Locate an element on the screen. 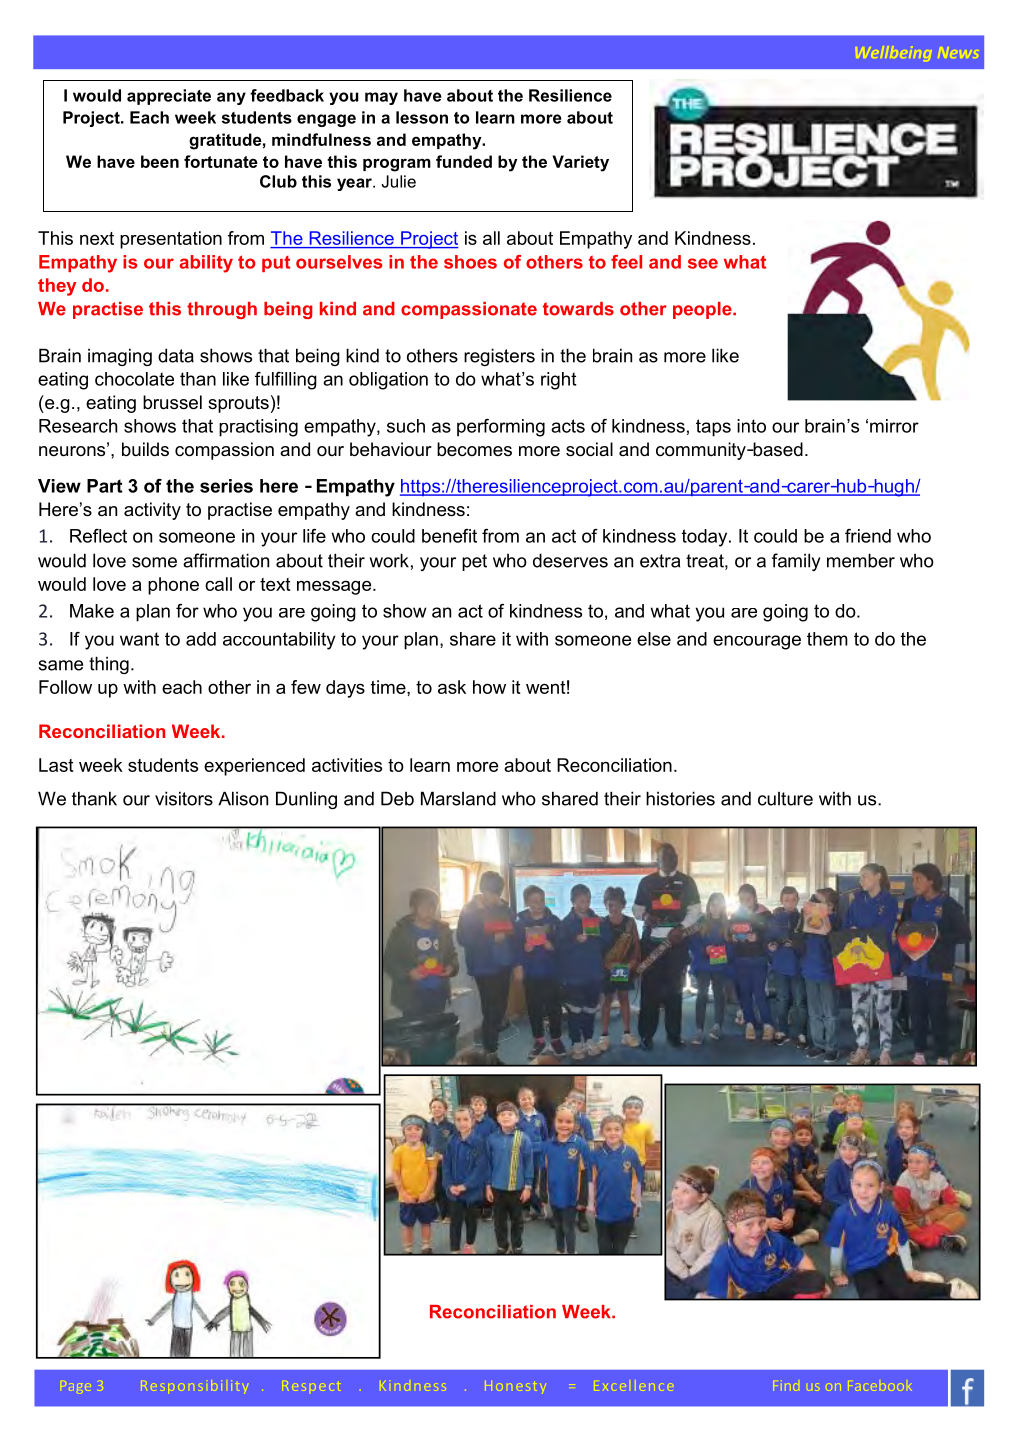 The height and width of the screenshot is (1435, 1015). through is located at coordinates (222, 310).
